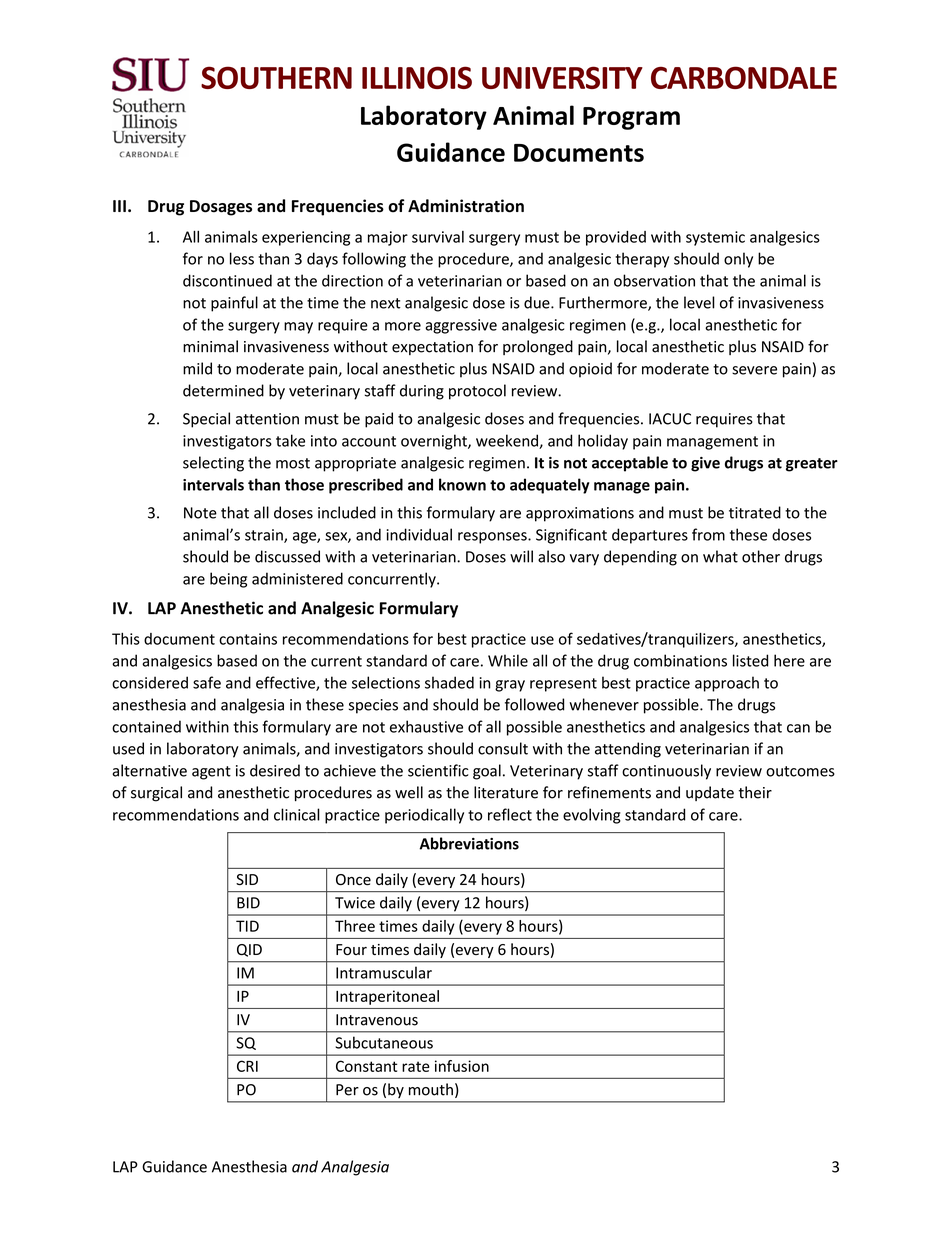 The height and width of the screenshot is (1233, 952). Describe the element at coordinates (228, 580) in the screenshot. I see `being` at that location.
